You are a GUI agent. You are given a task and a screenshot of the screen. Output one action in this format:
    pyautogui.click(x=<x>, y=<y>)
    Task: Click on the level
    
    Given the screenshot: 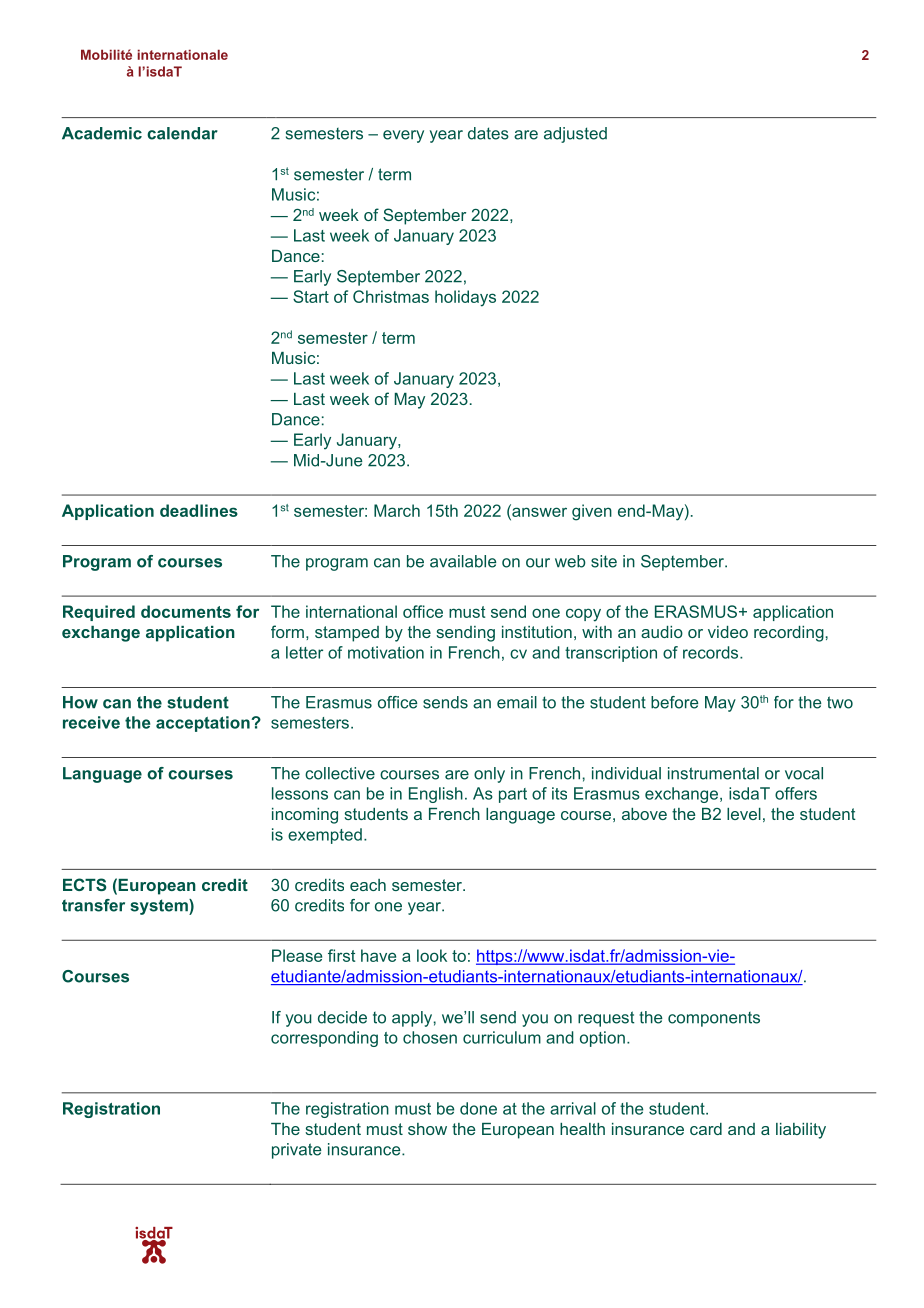 What is the action you would take?
    pyautogui.click(x=744, y=814)
